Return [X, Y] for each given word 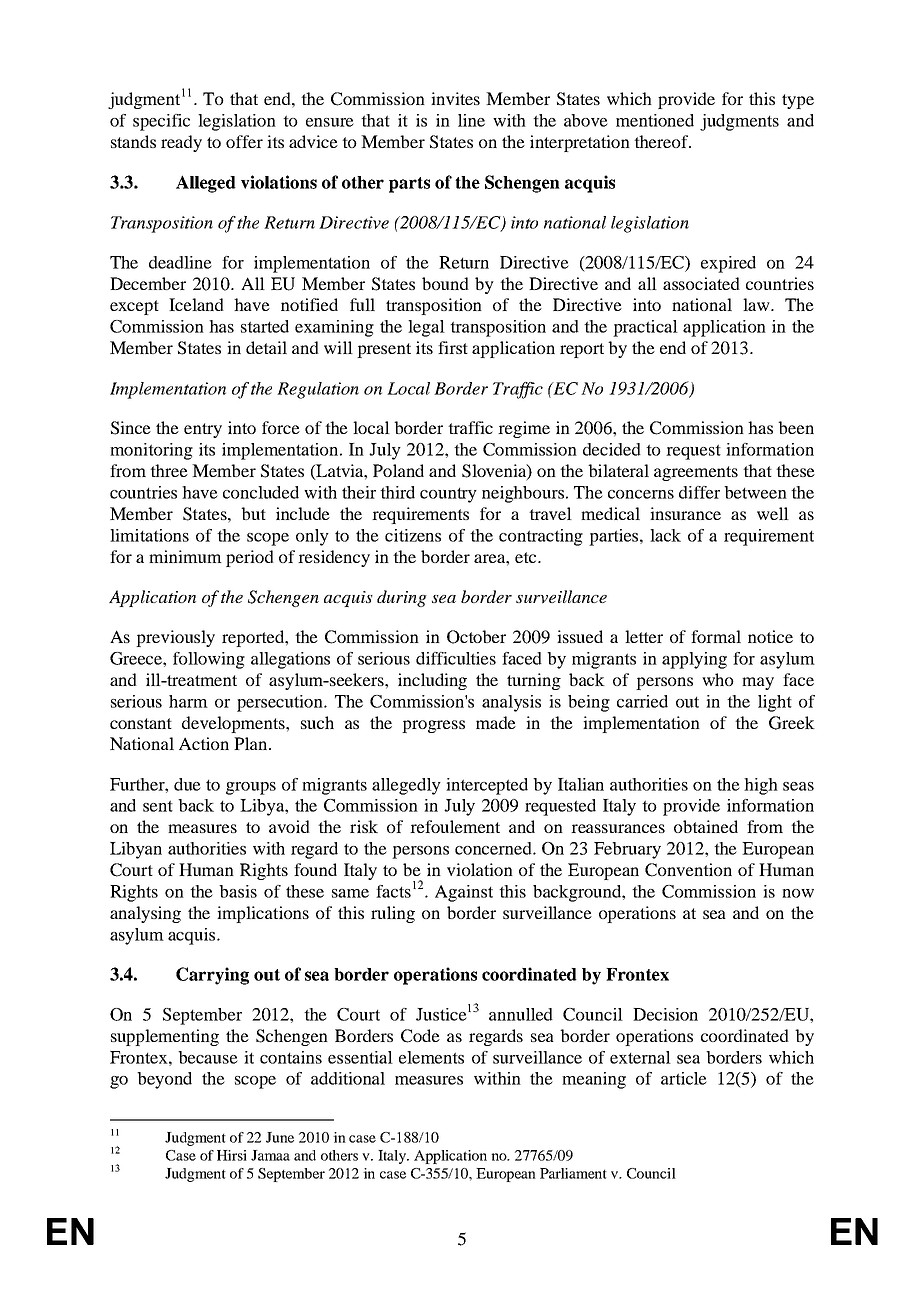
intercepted [487, 786]
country [448, 495]
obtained [706, 826]
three [169, 470]
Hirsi [232, 1155]
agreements [696, 473]
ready [181, 143]
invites [455, 98]
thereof [662, 141]
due [187, 784]
